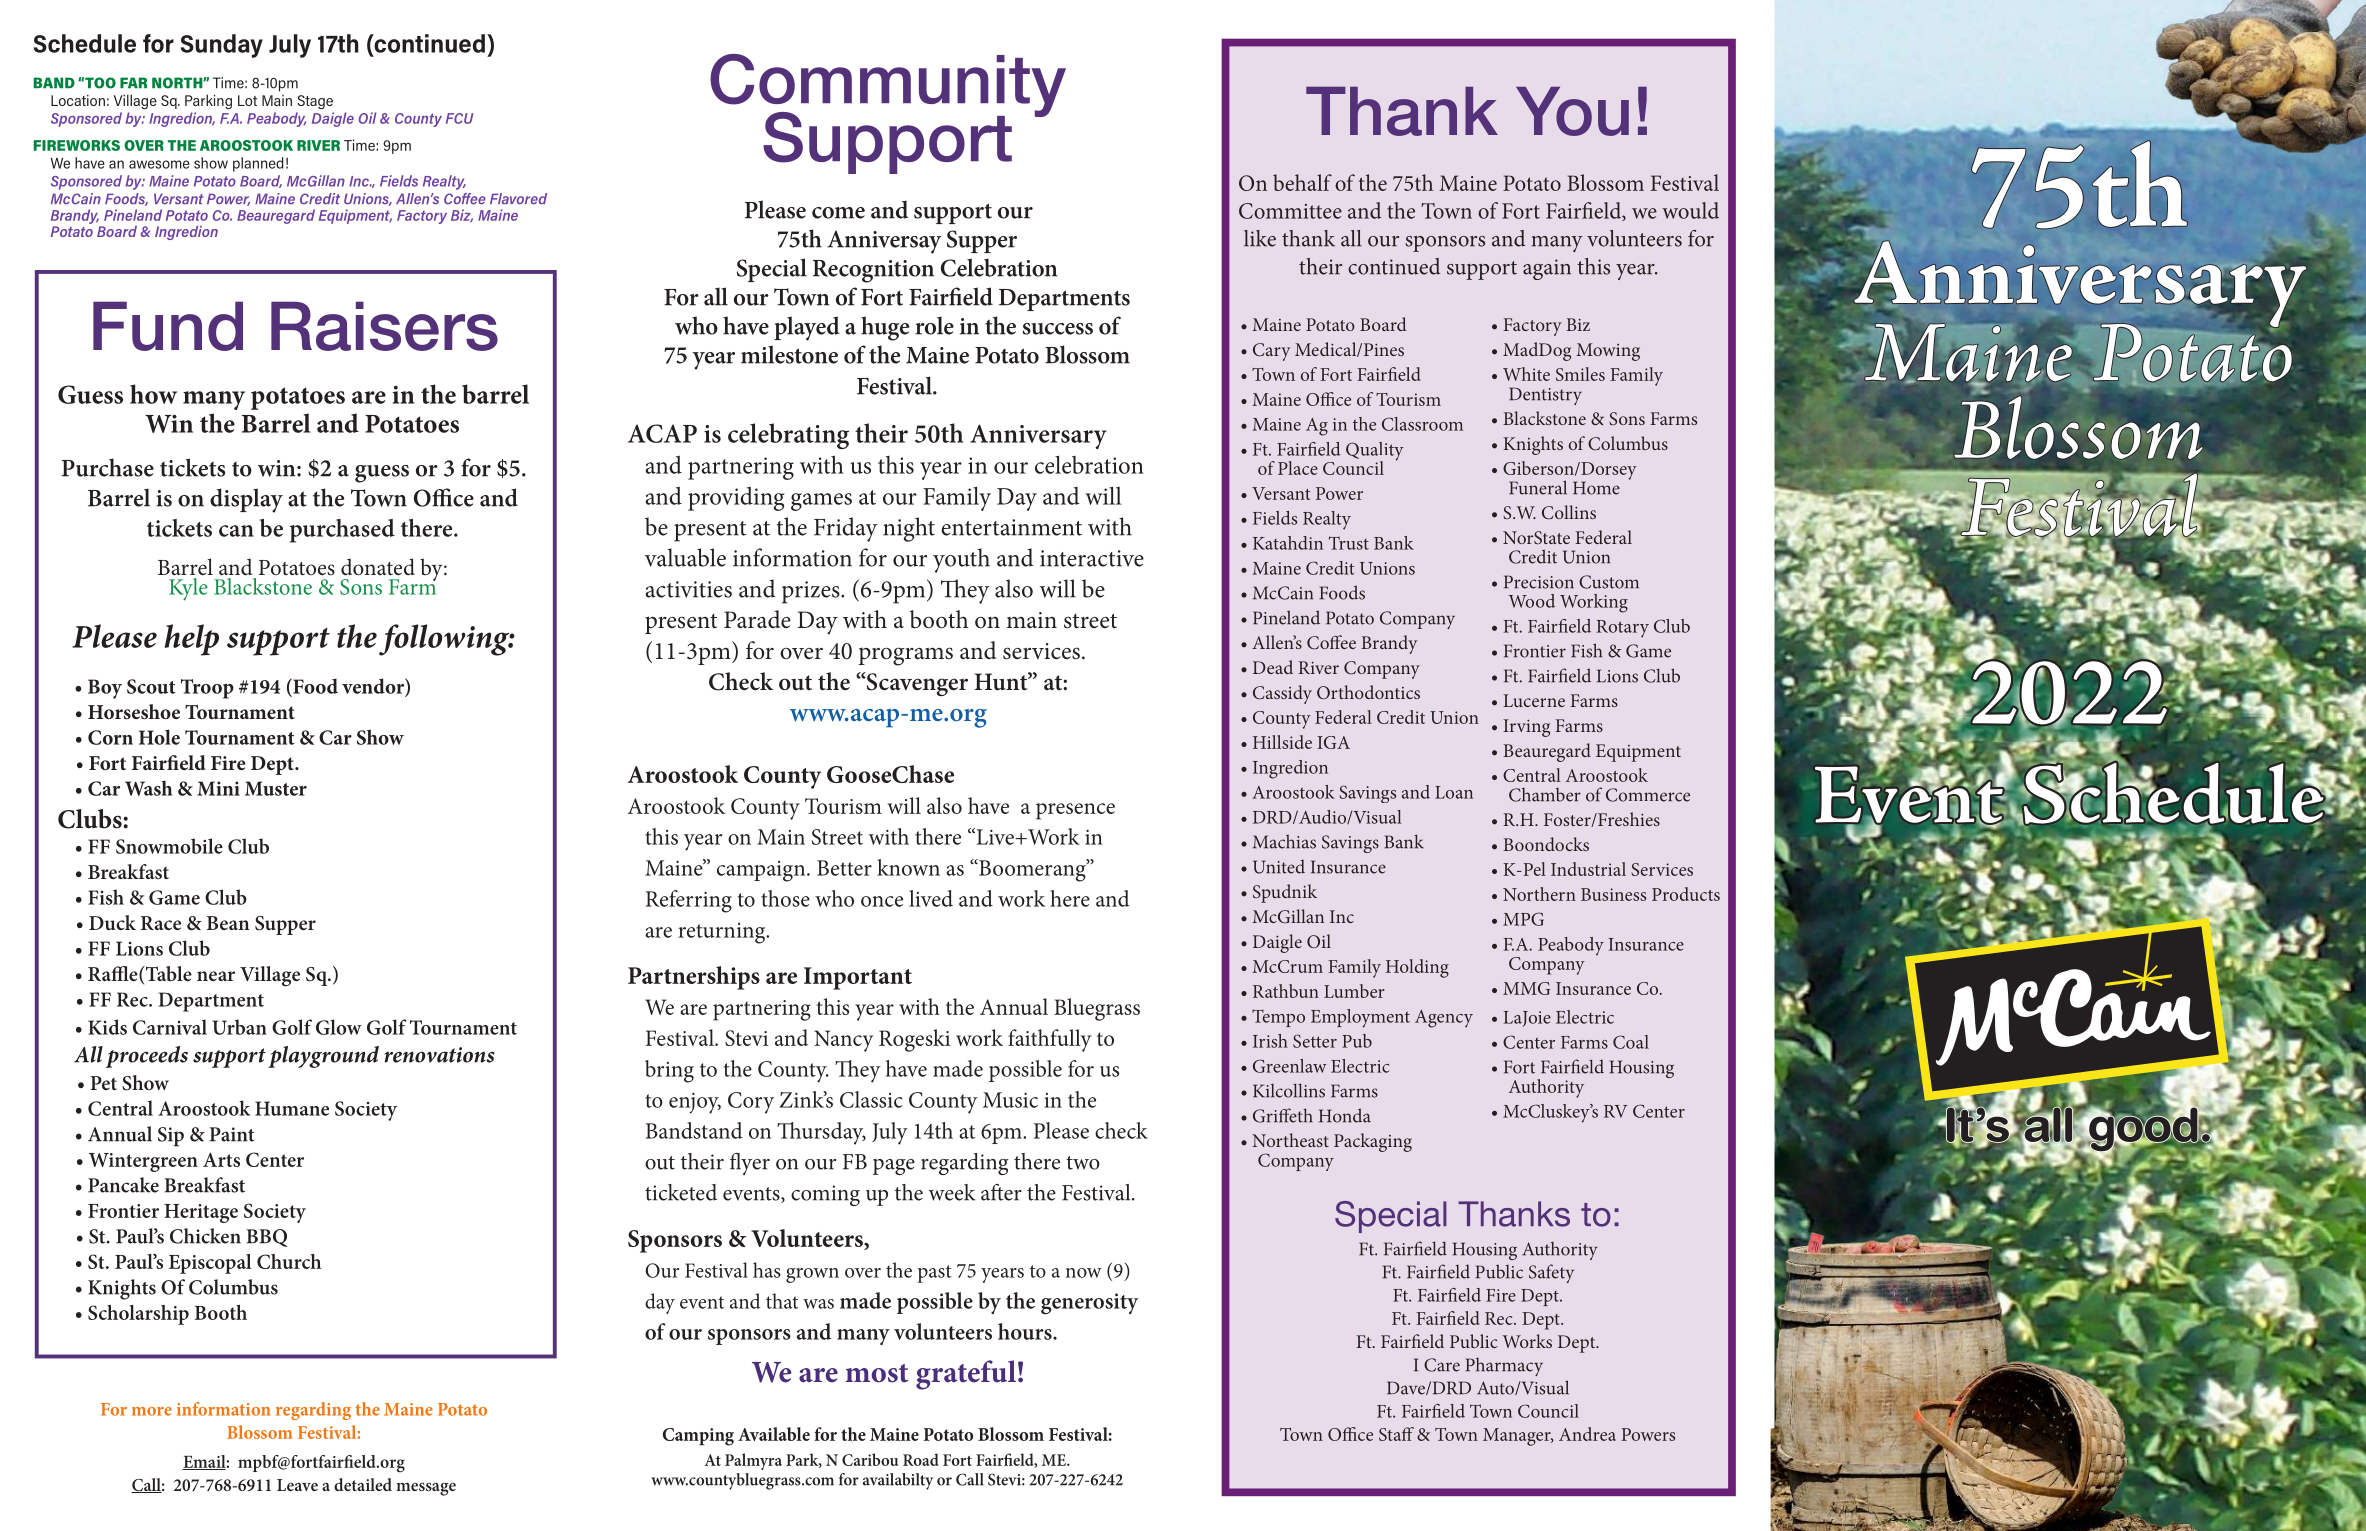  I want to click on Precision, so click(1539, 582).
